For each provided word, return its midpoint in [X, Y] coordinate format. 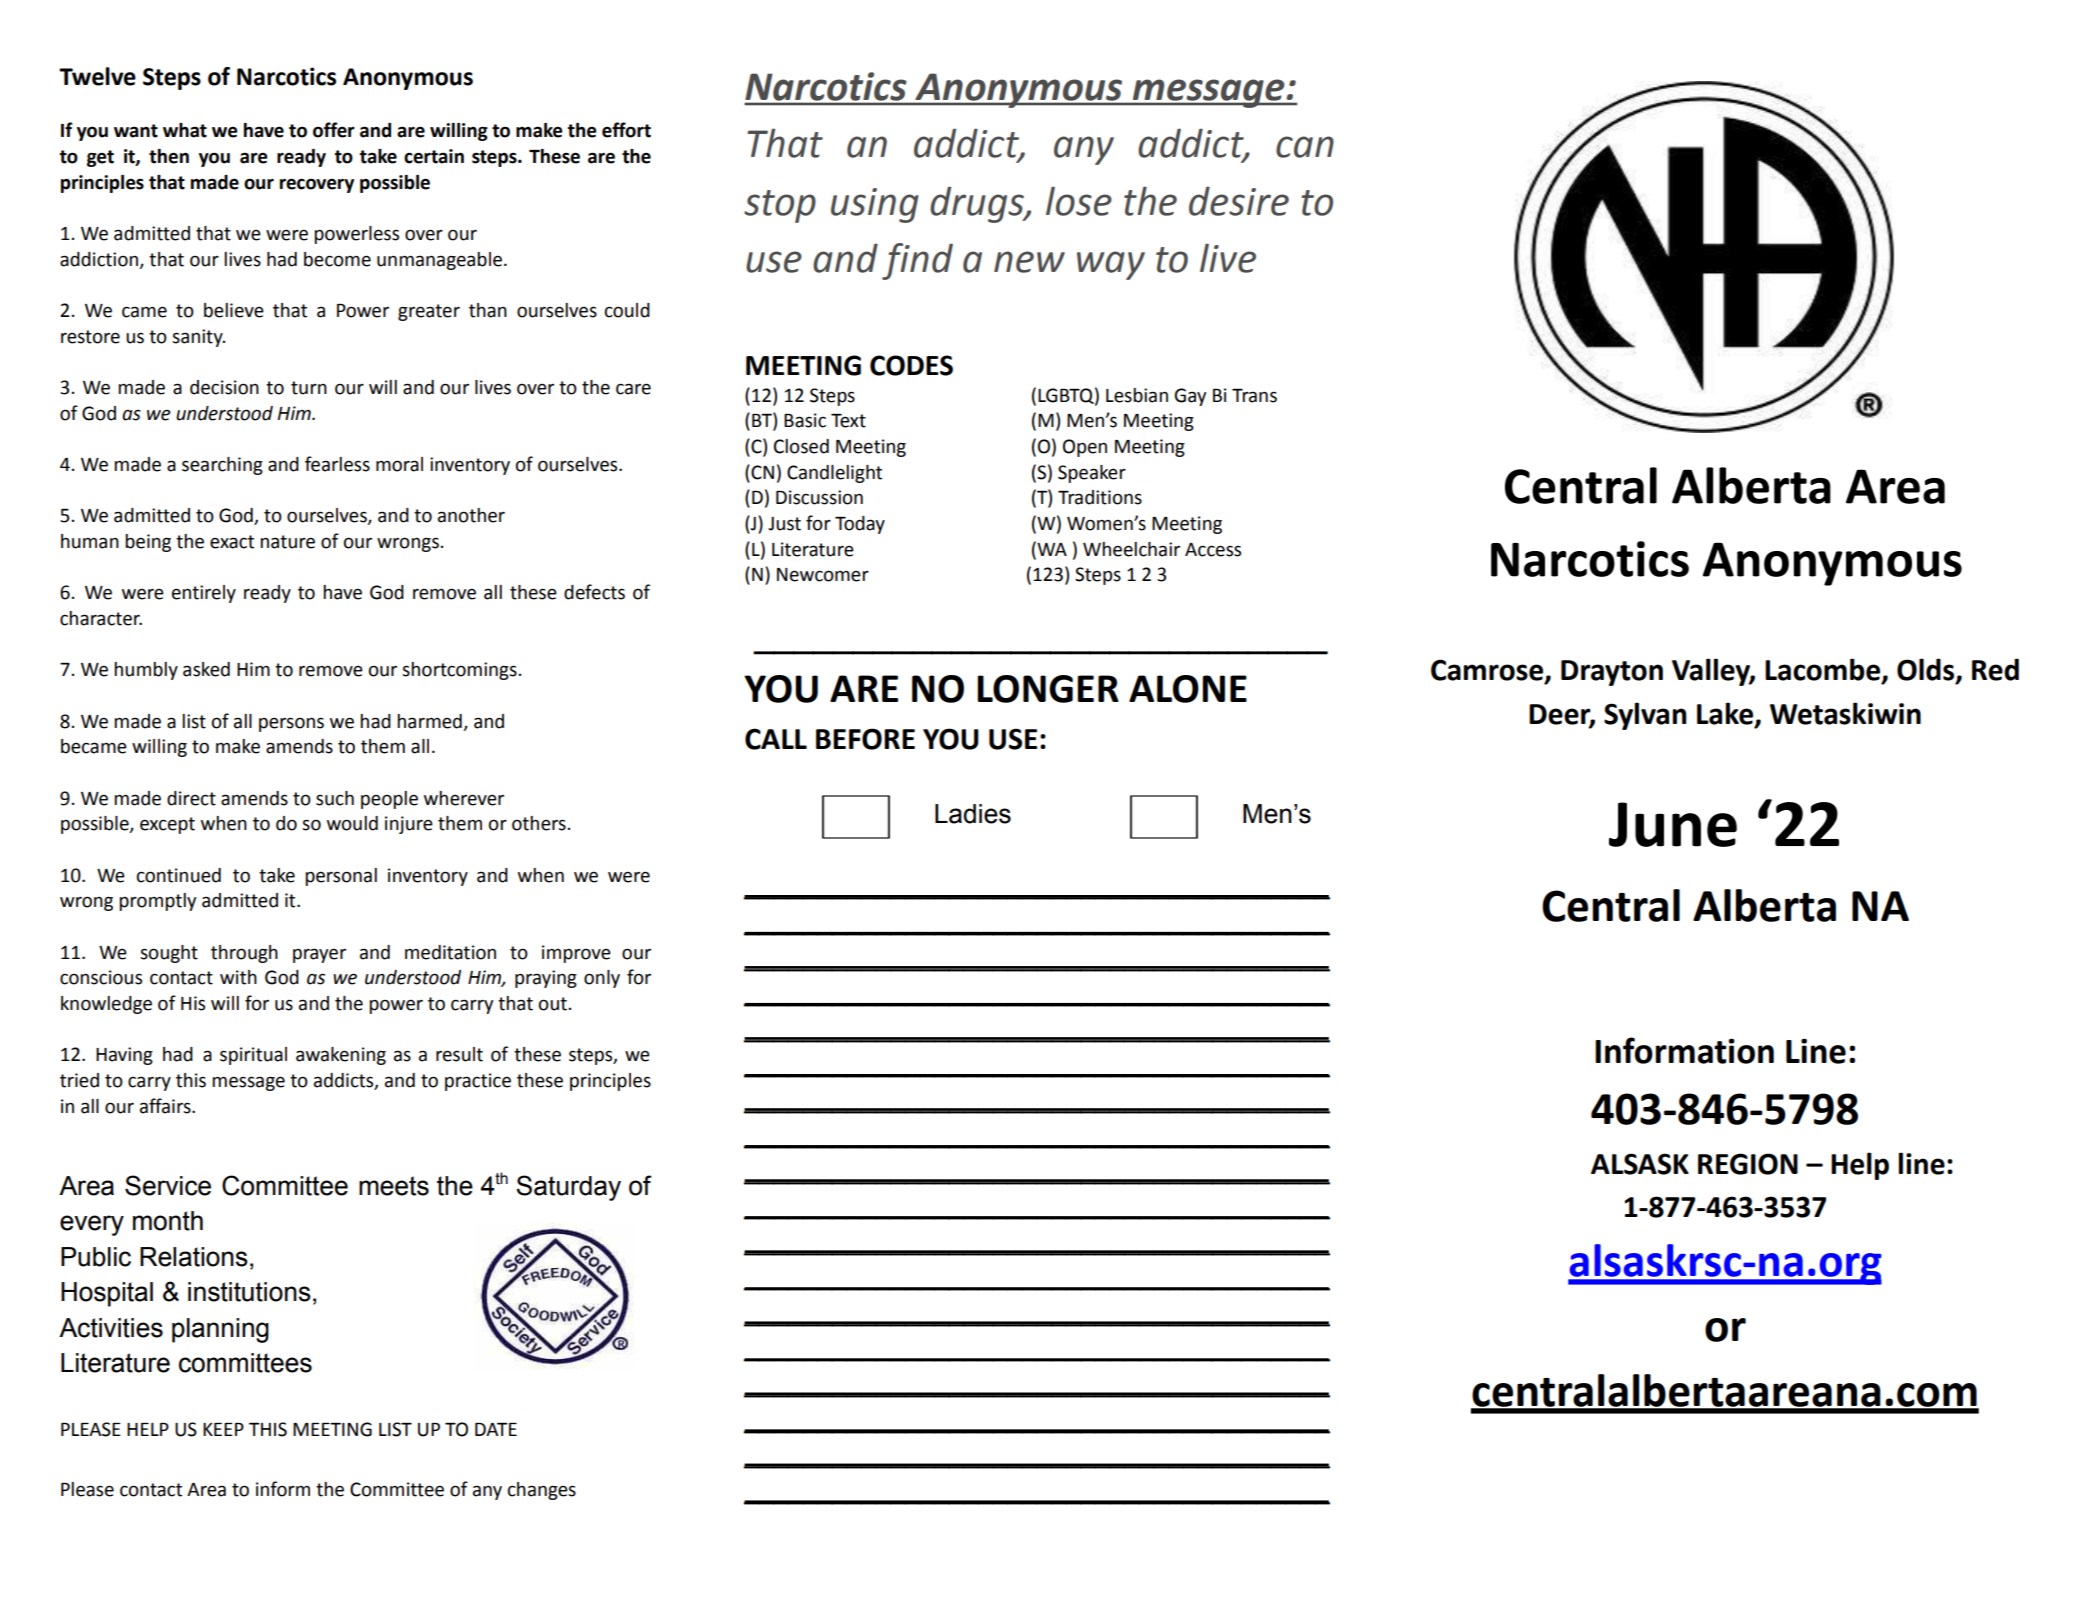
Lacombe [1822, 669]
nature [287, 542]
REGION [1748, 1164]
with [238, 977]
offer [334, 130]
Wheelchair [1131, 549]
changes [542, 1491]
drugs [978, 204]
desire [1239, 201]
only [602, 979]
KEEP [223, 1429]
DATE [496, 1429]
